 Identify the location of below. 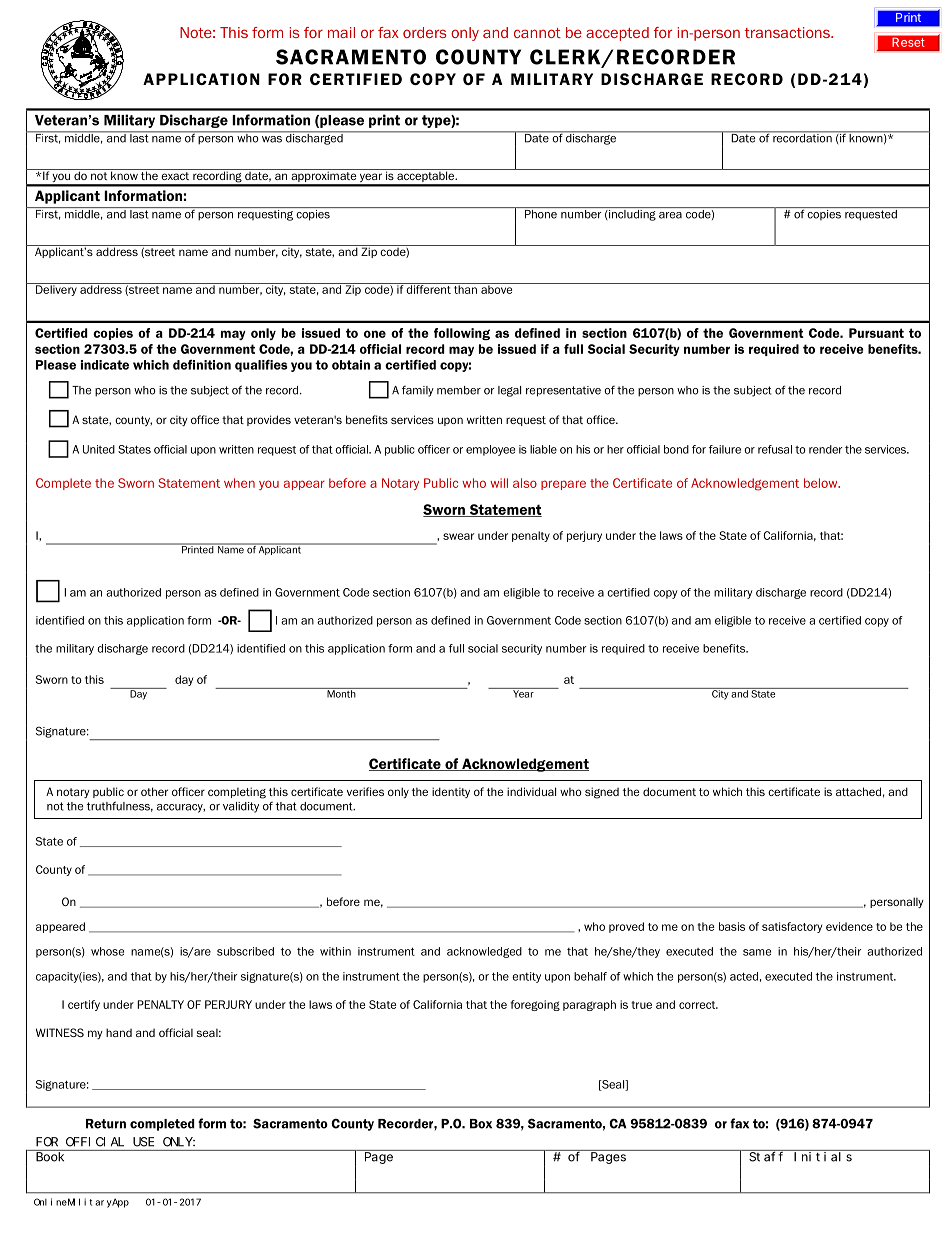
(822, 483).
